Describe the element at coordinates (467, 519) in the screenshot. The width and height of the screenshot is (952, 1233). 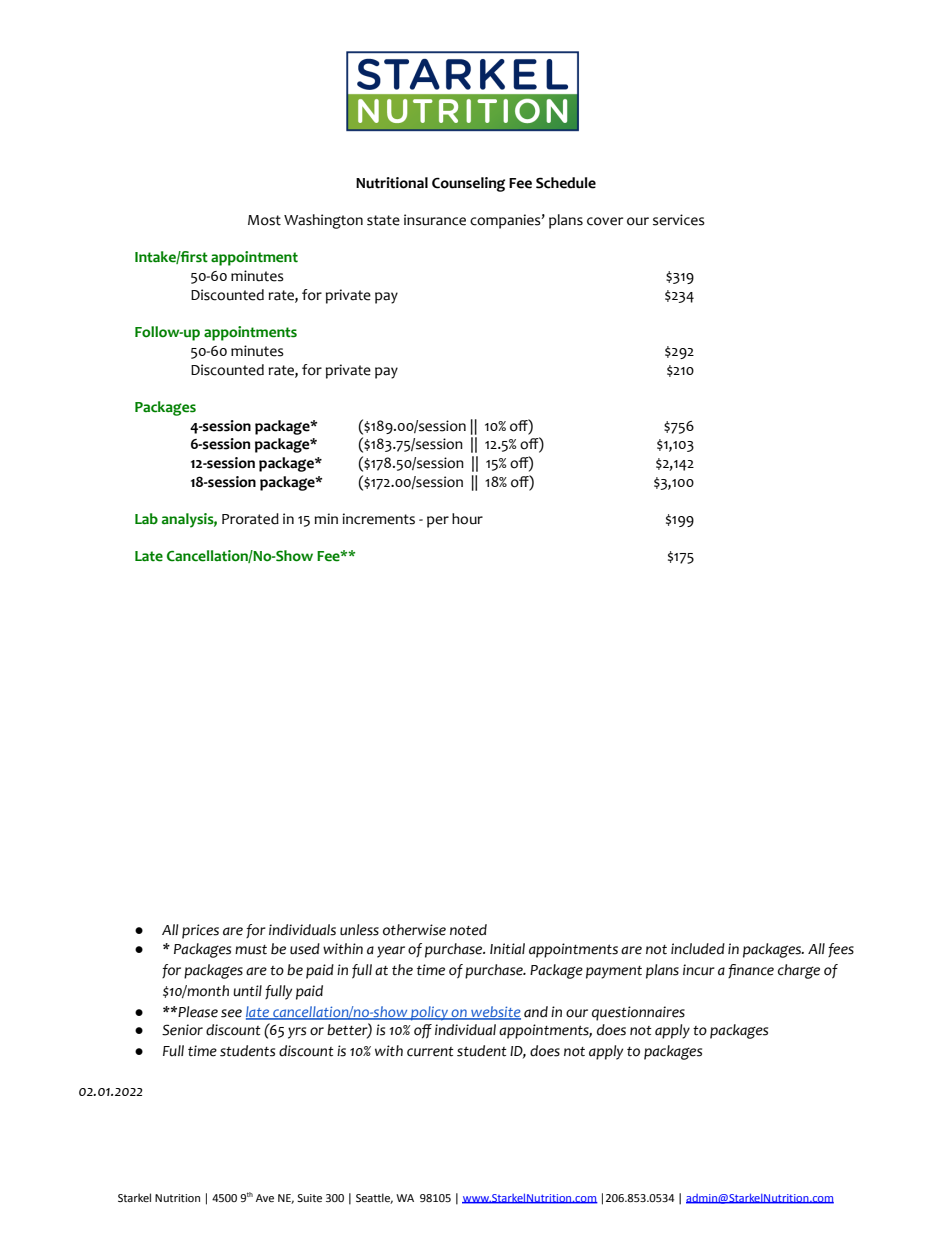
I see `hour` at that location.
